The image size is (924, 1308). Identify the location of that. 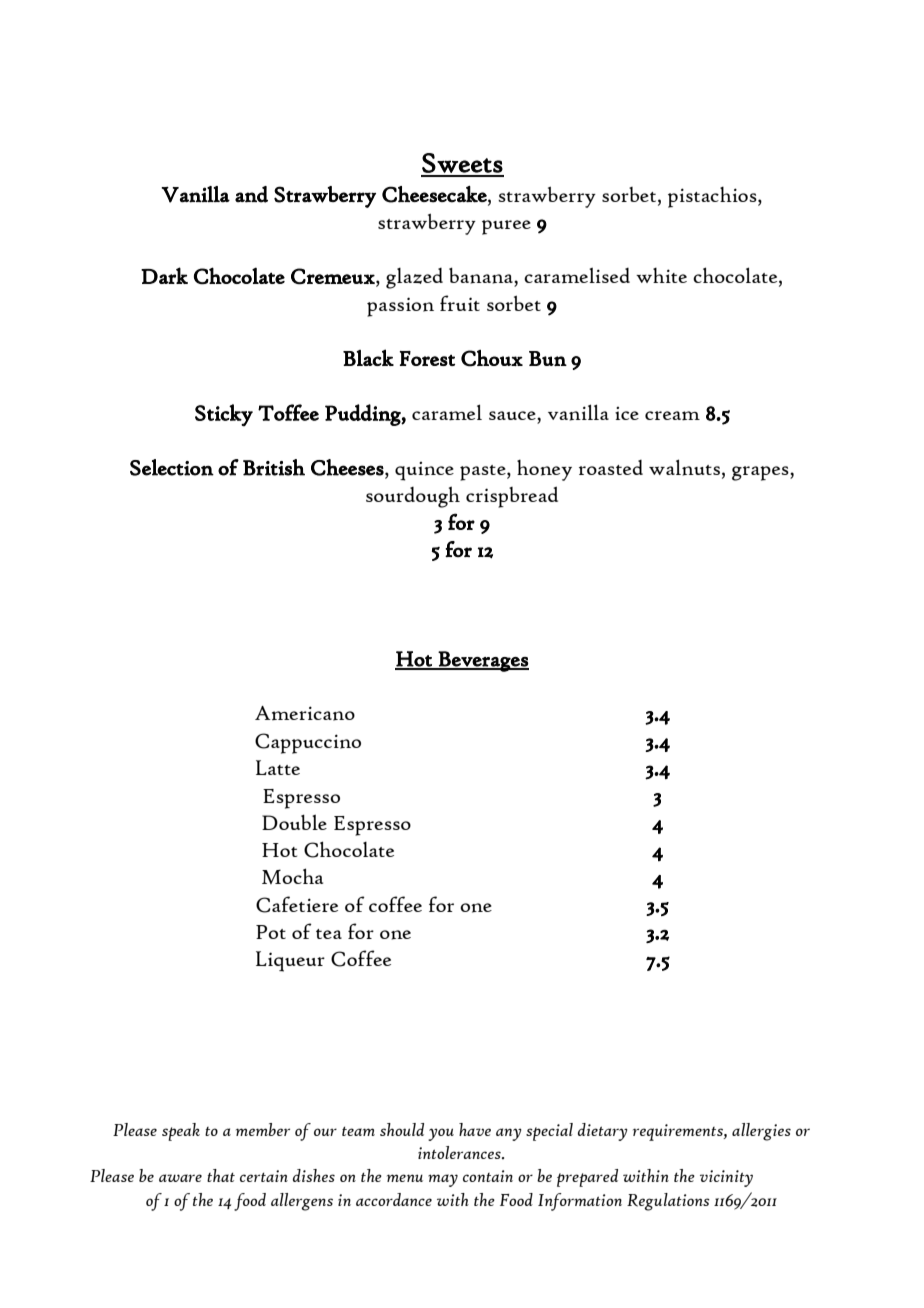
(221, 1175).
